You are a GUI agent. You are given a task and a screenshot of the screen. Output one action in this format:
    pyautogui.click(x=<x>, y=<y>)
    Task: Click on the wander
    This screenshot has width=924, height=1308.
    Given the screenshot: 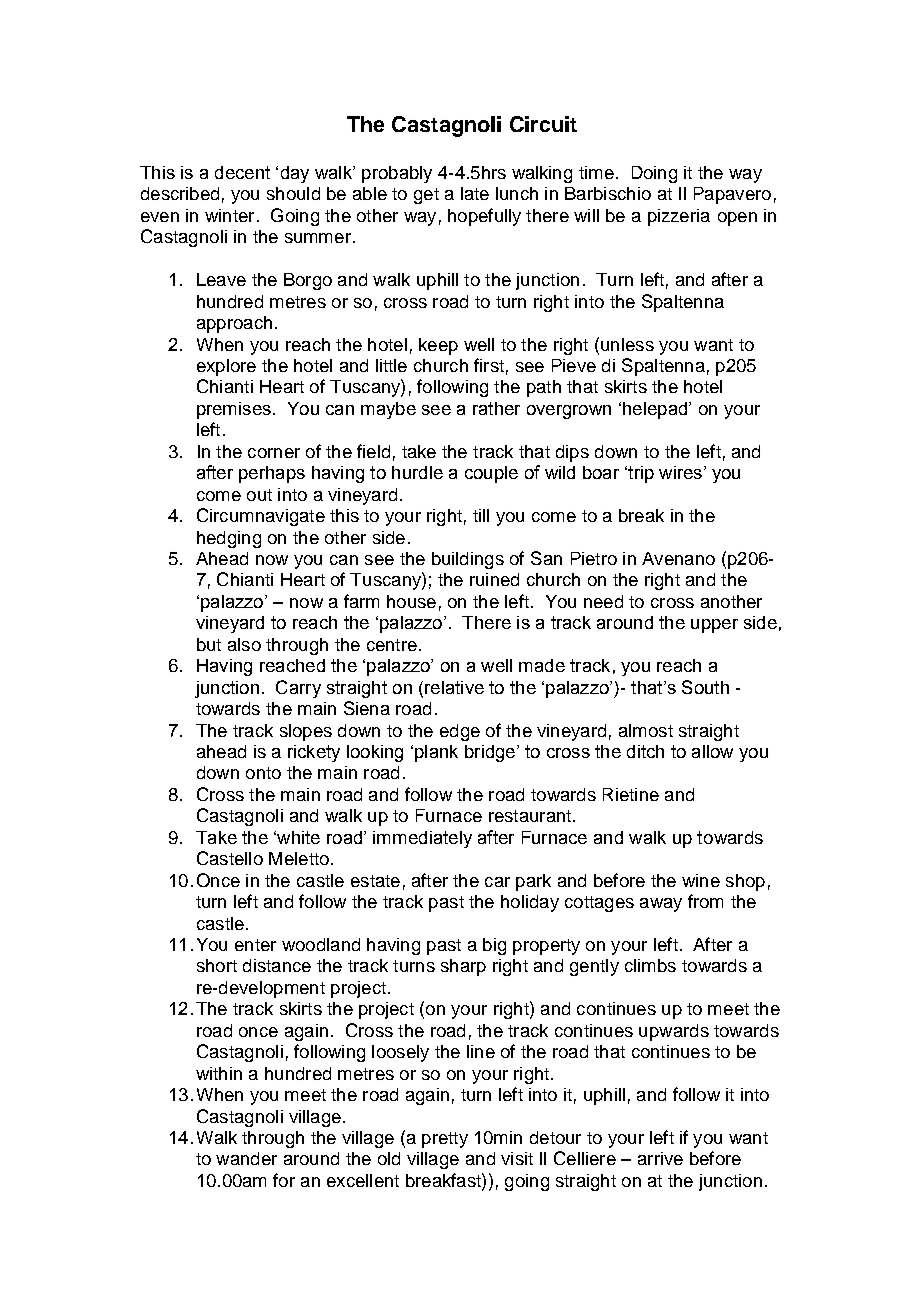 What is the action you would take?
    pyautogui.click(x=246, y=1158)
